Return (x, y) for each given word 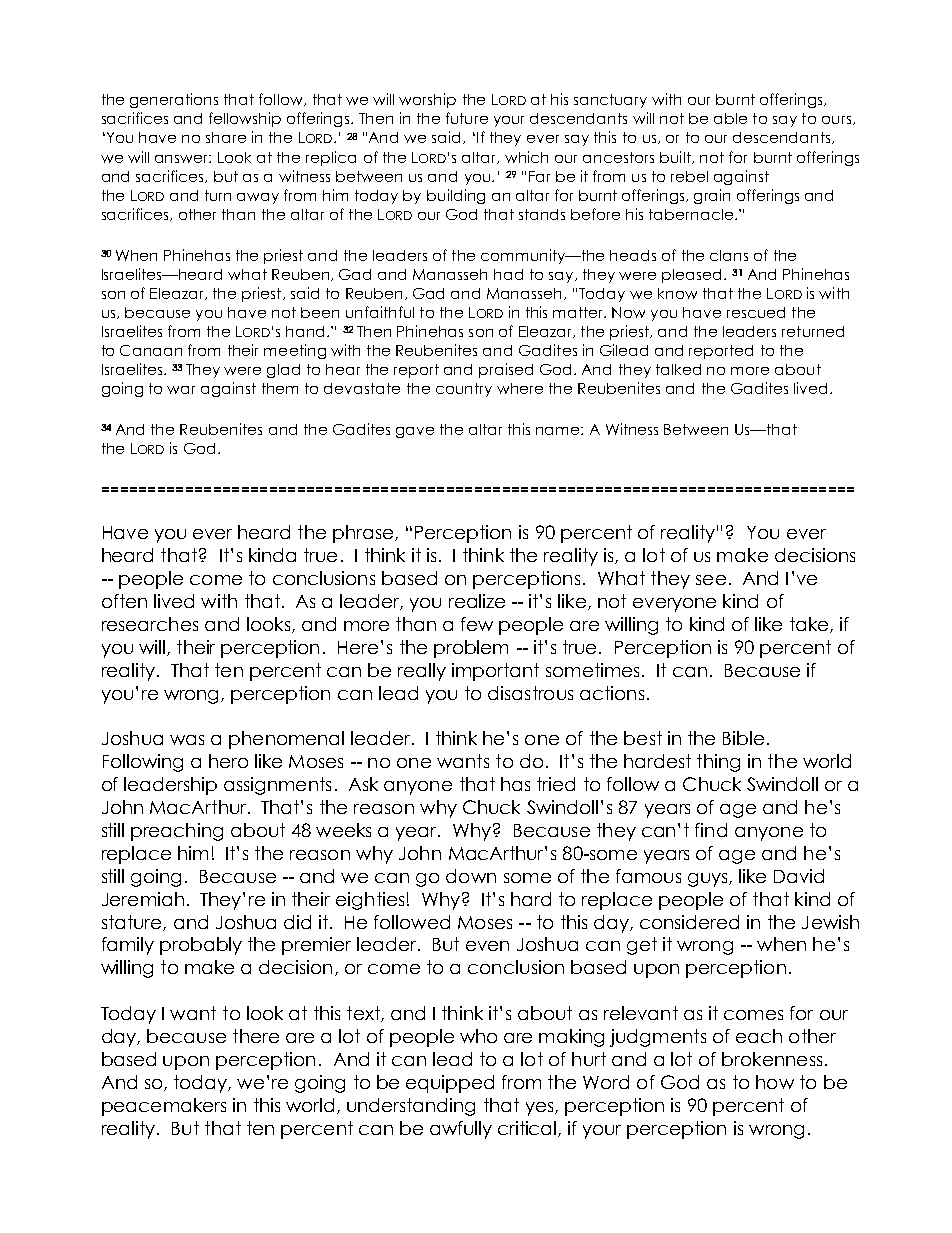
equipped (450, 1084)
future (467, 118)
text (364, 1014)
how (775, 1082)
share (226, 137)
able (730, 118)
